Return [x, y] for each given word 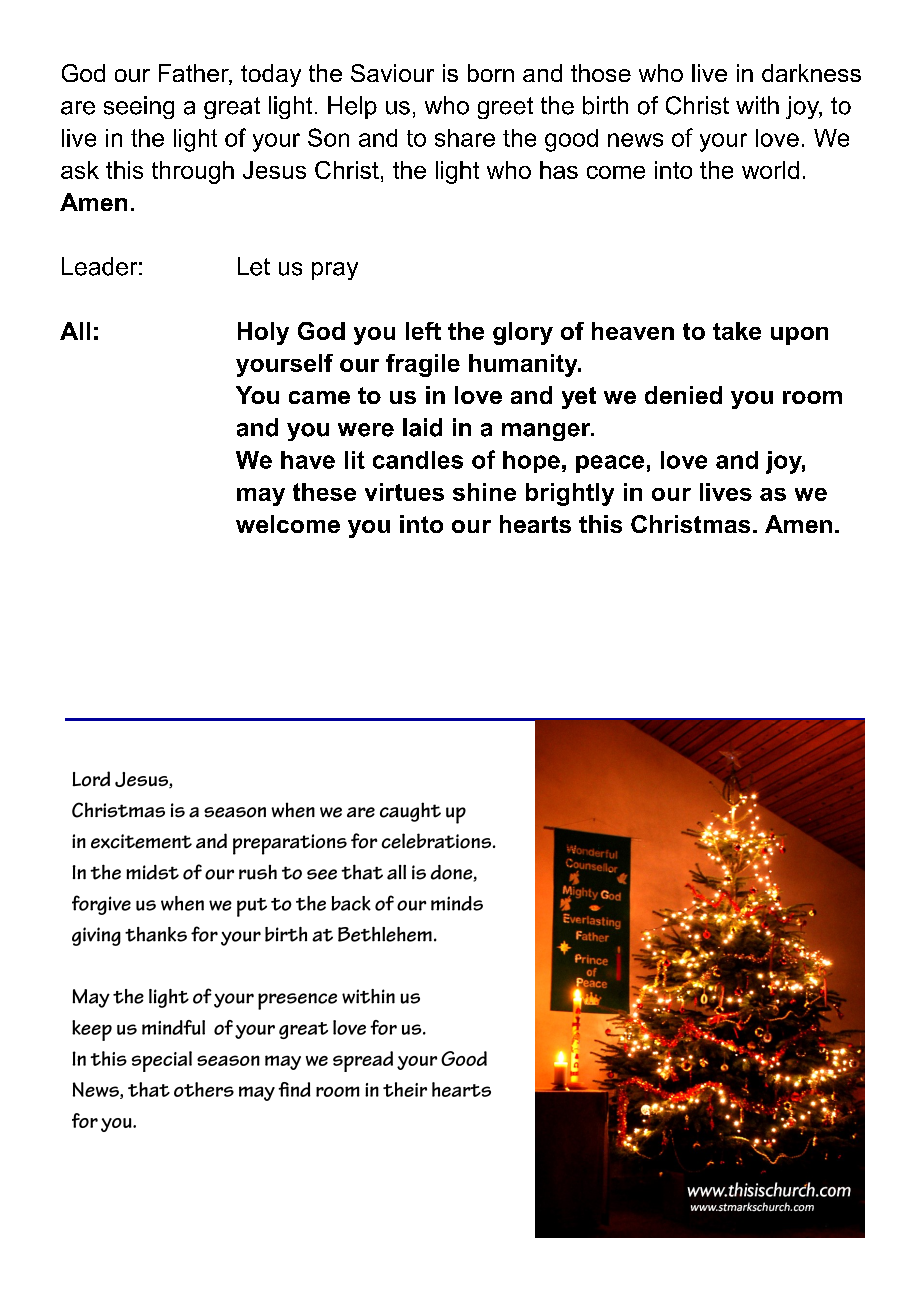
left [423, 331]
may [261, 497]
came [319, 397]
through [193, 172]
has [559, 170]
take [737, 331]
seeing [139, 107]
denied [683, 395]
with [757, 105]
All [75, 331]
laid [422, 427]
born [491, 73]
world [770, 170]
